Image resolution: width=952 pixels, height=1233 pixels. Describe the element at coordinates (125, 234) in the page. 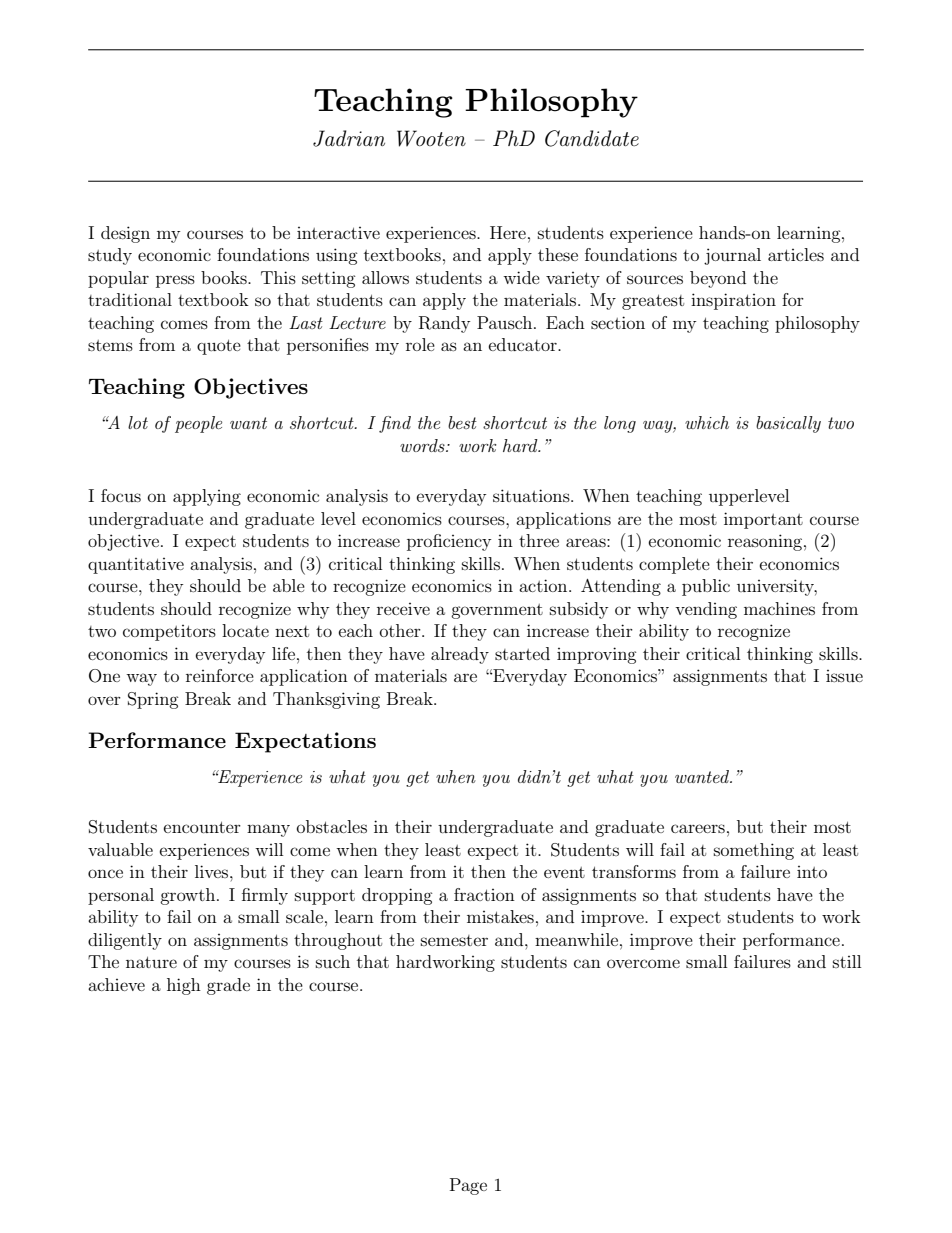

I see `design` at that location.
